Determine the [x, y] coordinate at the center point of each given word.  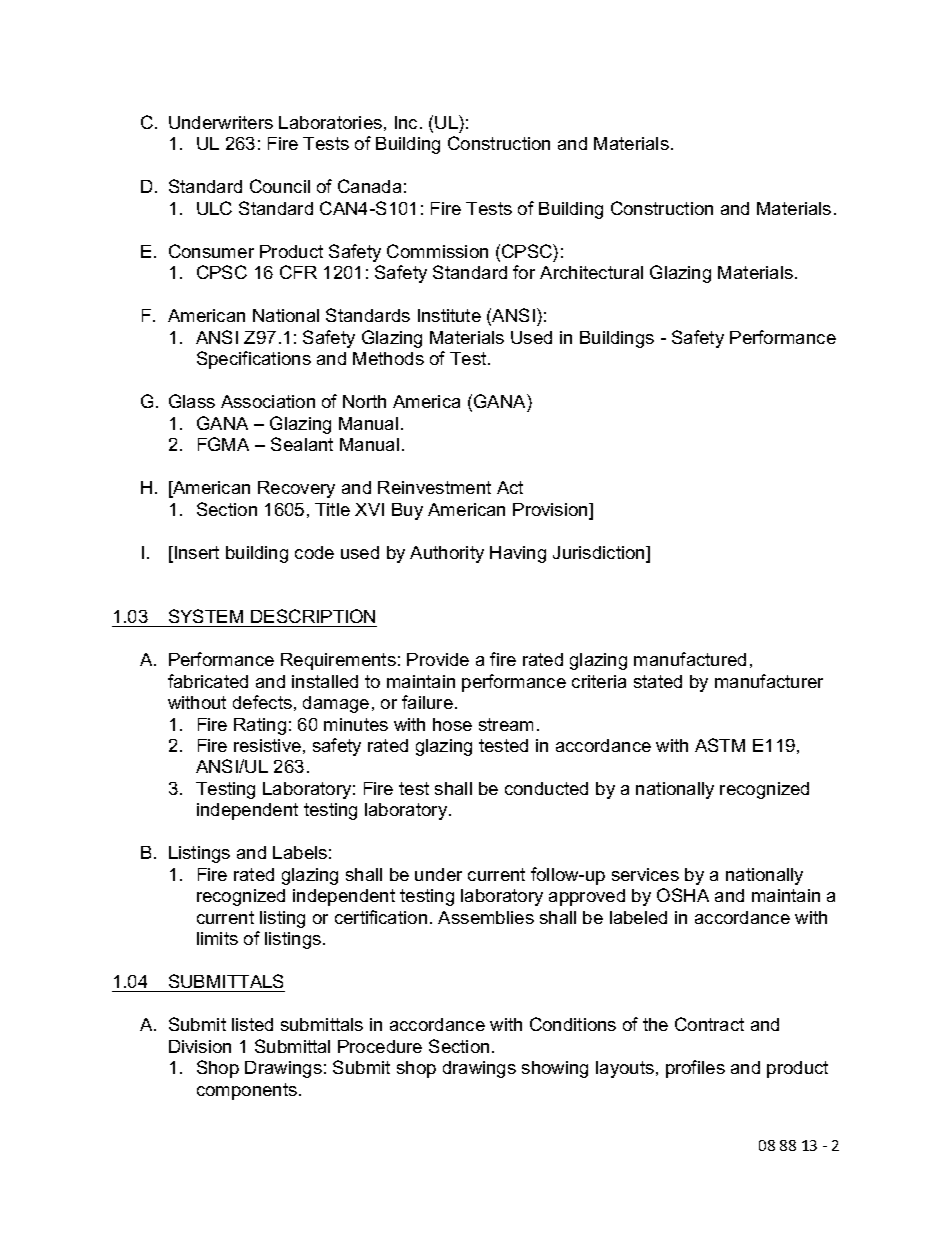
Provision [551, 511]
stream [506, 724]
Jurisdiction [600, 554]
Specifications [254, 360]
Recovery [296, 489]
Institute [449, 315]
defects [262, 702]
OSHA [683, 895]
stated [658, 681]
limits [217, 938]
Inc [408, 122]
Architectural [591, 272]
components [248, 1091]
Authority [447, 554]
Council [280, 186]
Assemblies [486, 917]
